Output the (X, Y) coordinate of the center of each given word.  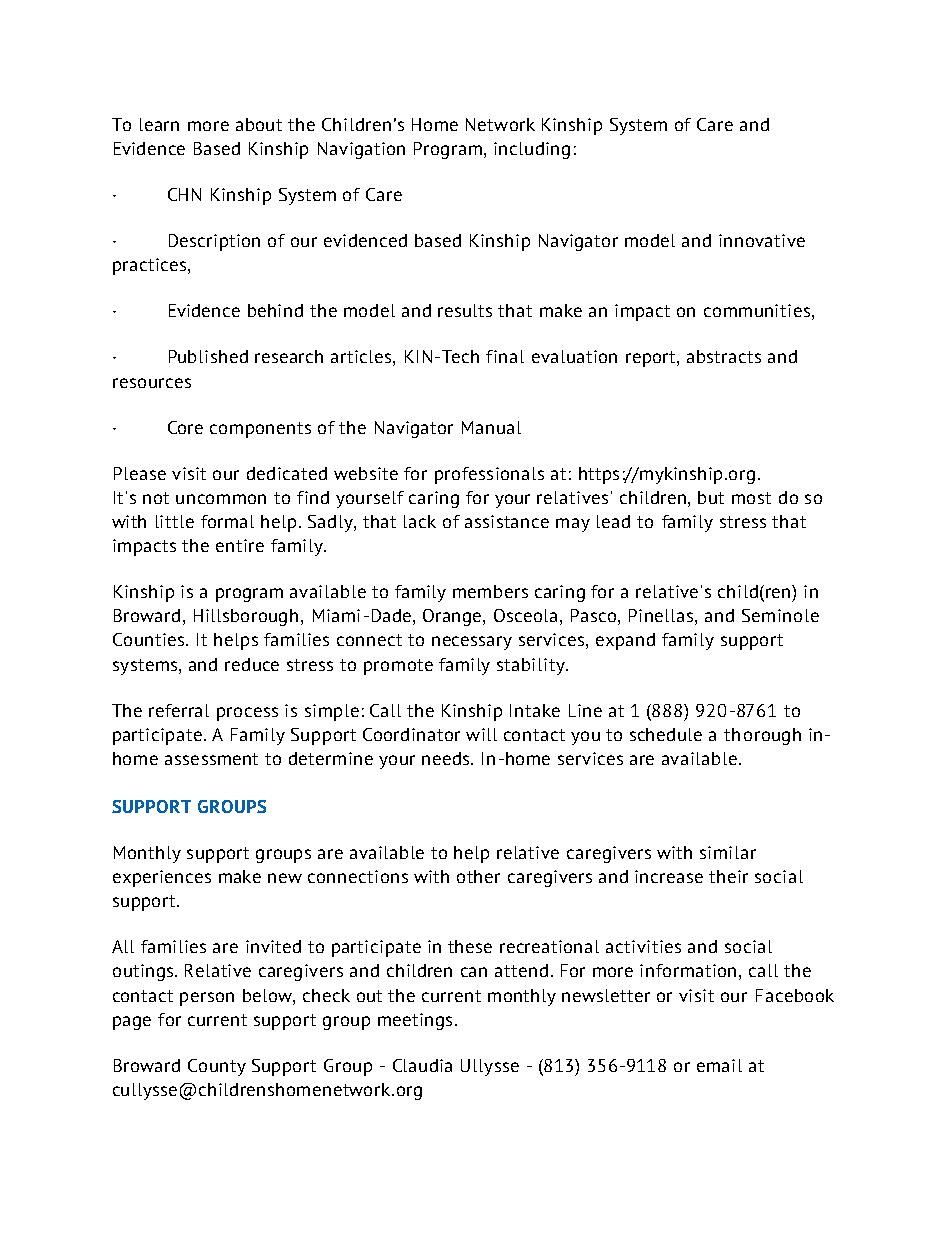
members (490, 591)
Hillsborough (246, 617)
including (532, 150)
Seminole (780, 615)
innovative (762, 240)
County (217, 1067)
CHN (184, 194)
